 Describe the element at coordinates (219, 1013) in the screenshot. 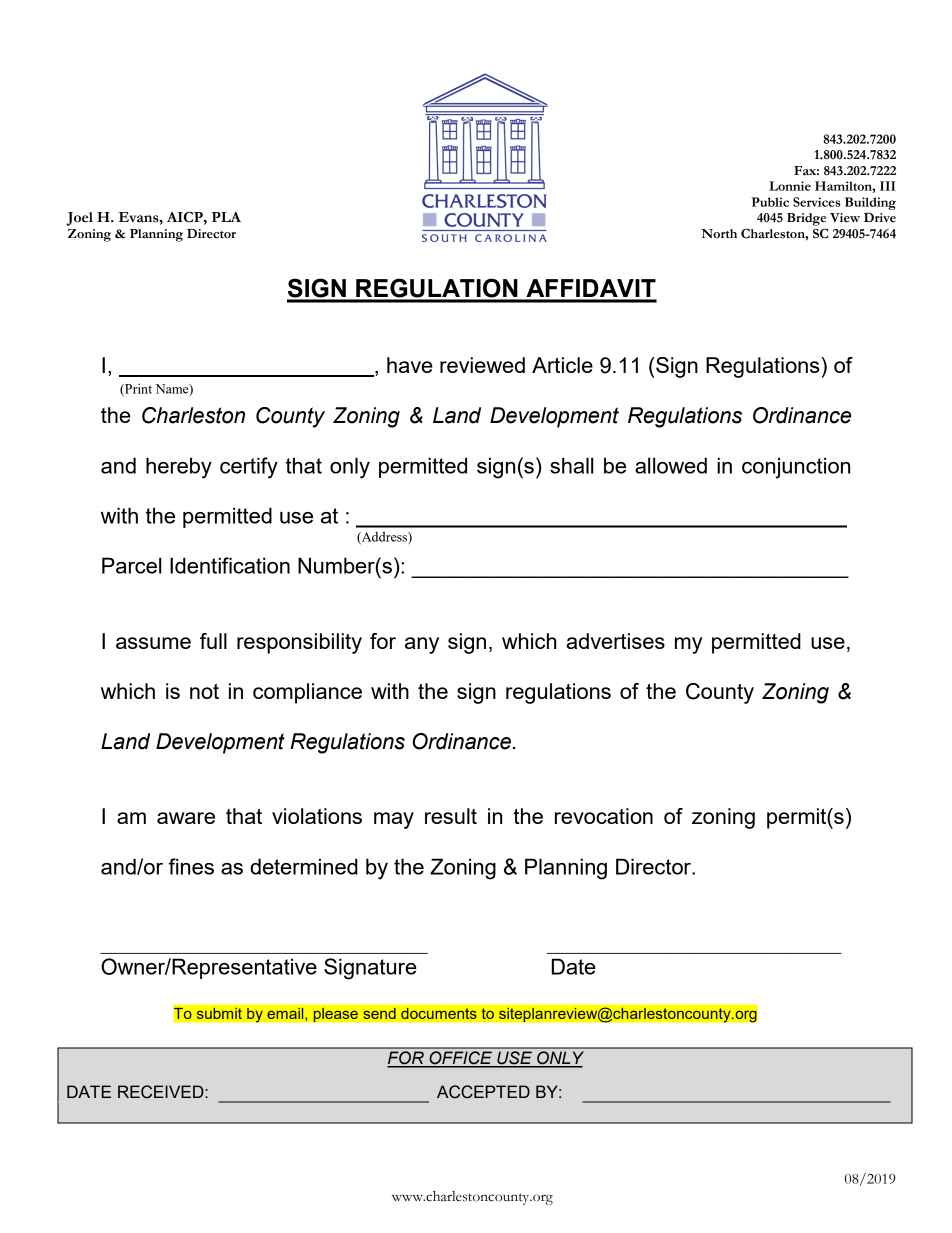

I see `submit` at that location.
